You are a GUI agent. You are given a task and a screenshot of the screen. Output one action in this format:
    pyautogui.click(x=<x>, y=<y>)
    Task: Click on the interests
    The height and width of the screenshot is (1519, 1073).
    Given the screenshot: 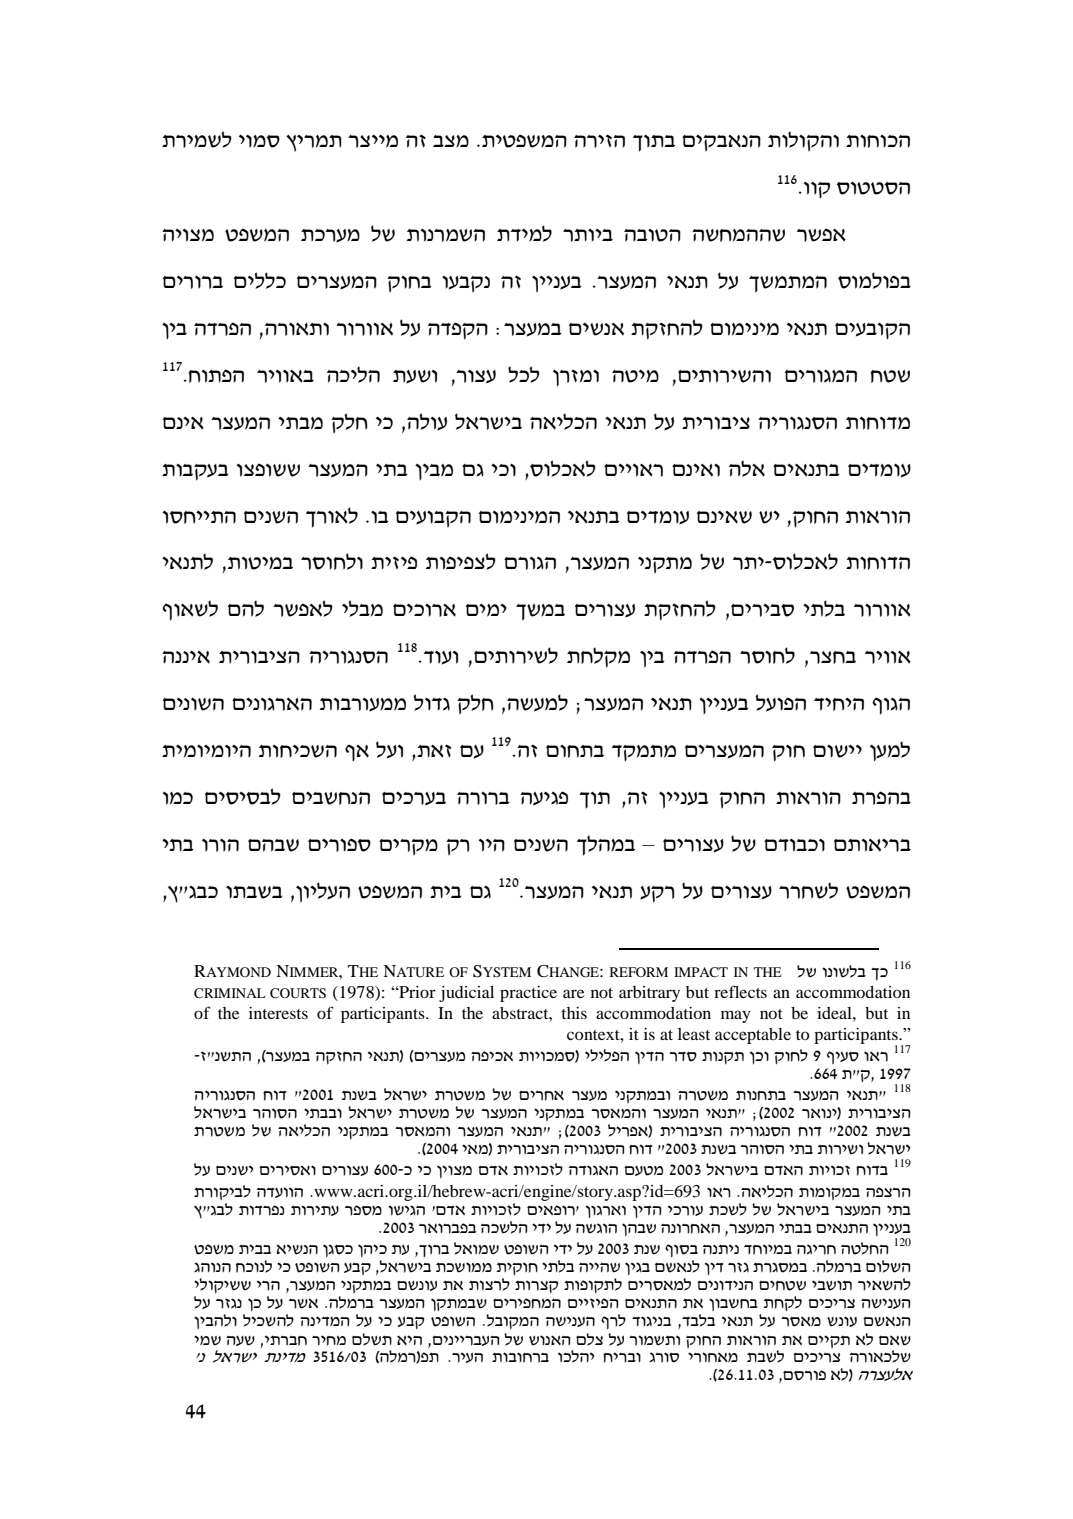 What is the action you would take?
    pyautogui.click(x=278, y=1013)
